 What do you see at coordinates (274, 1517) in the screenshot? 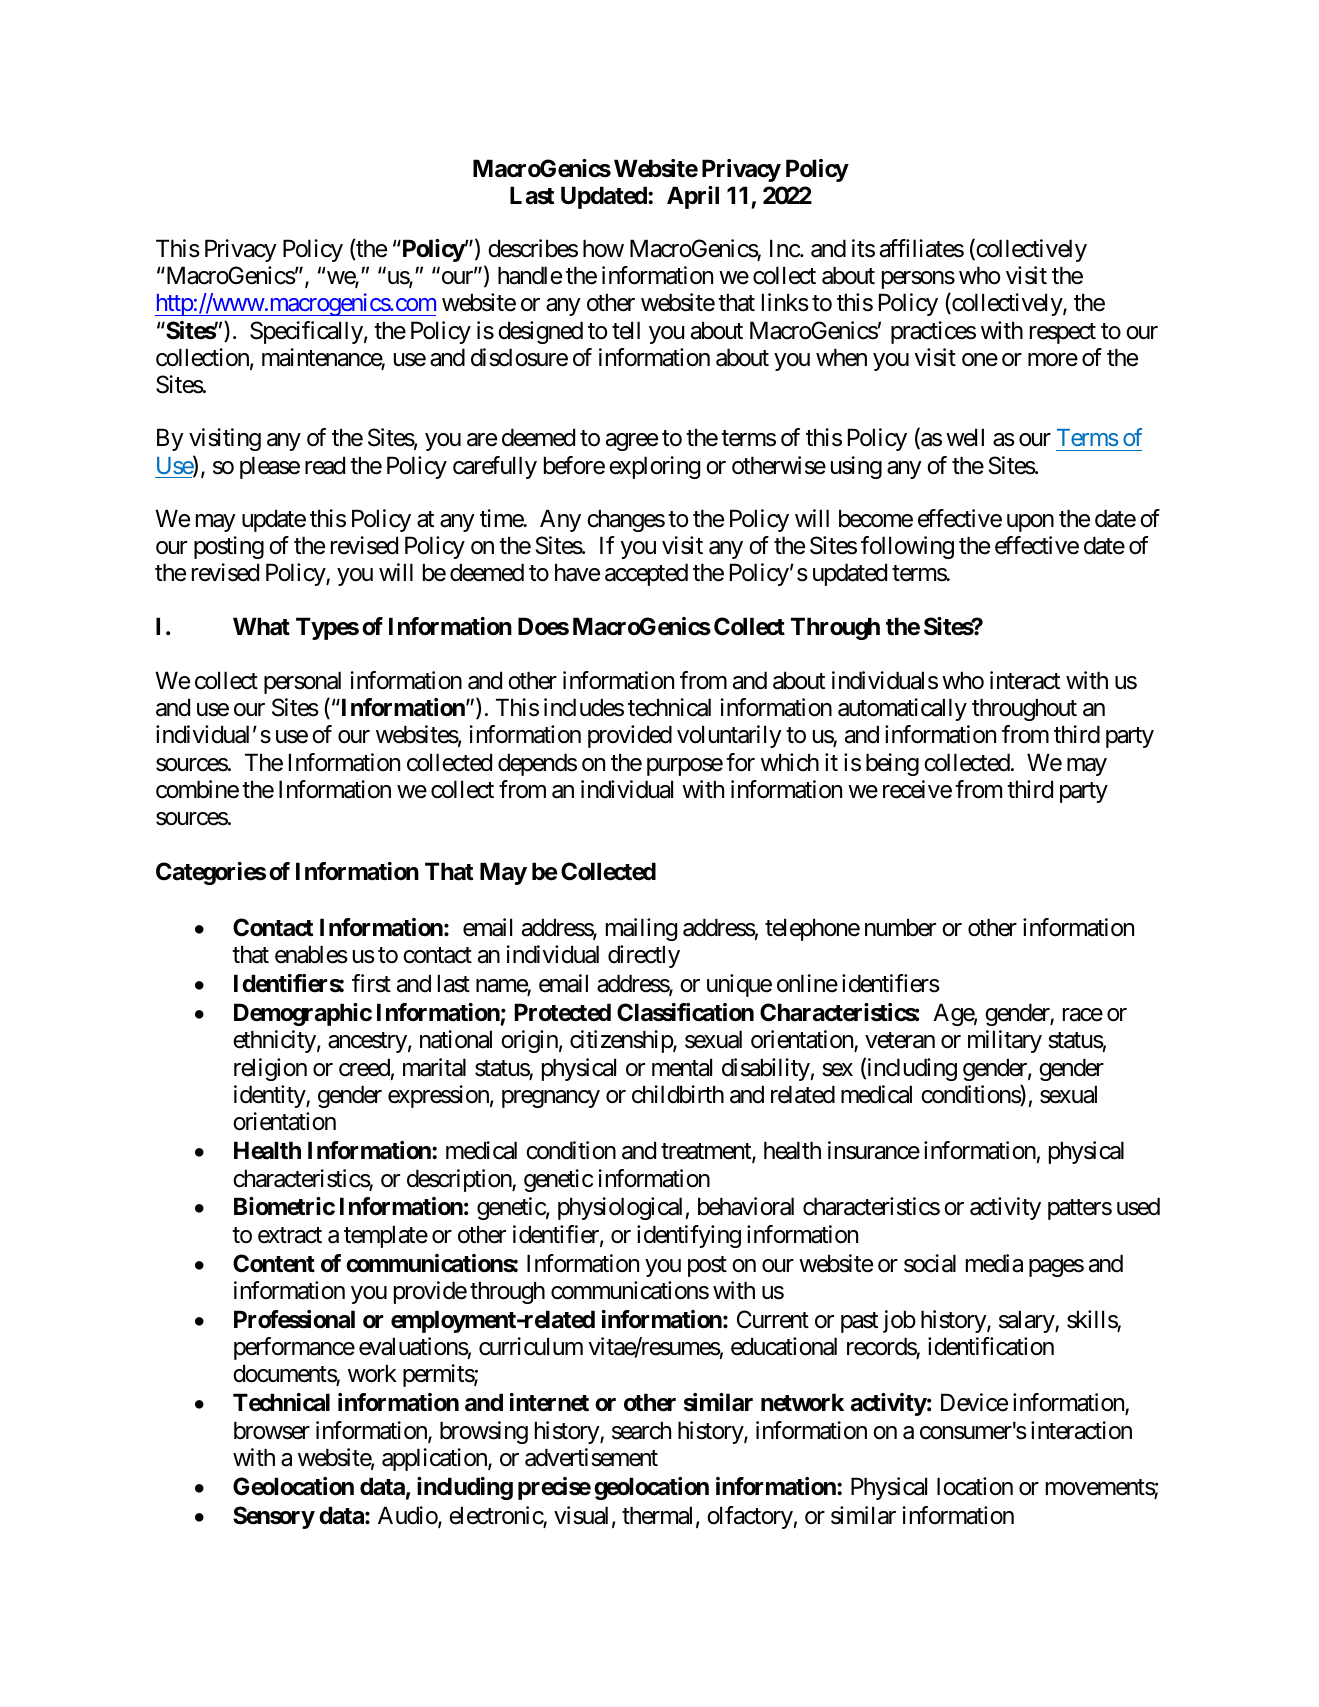
I see `Sensory` at bounding box center [274, 1517].
